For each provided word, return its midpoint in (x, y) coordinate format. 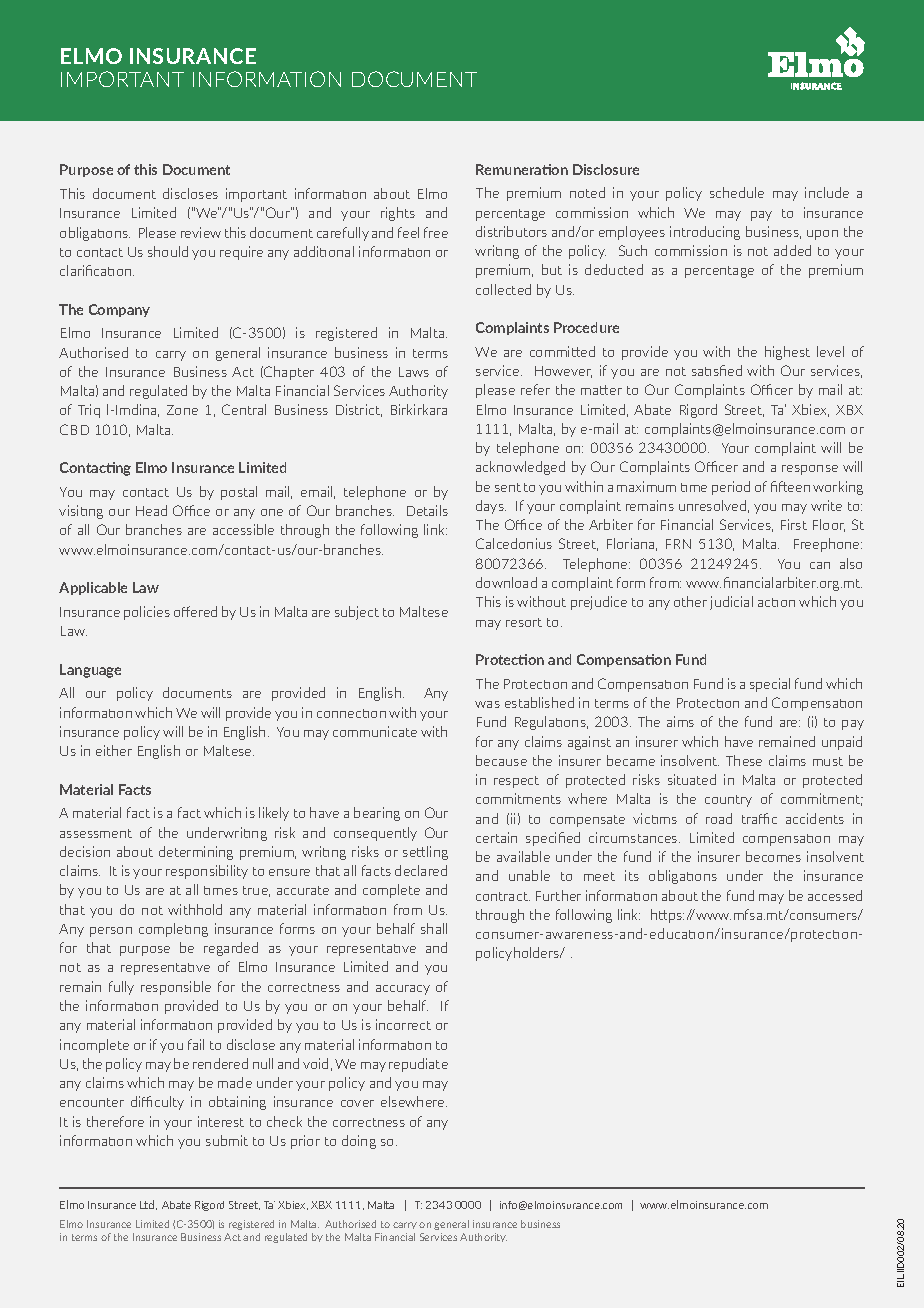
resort (524, 622)
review (201, 232)
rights (398, 214)
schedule (737, 192)
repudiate (418, 1065)
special (770, 685)
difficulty (157, 1103)
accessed (835, 895)
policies (147, 613)
